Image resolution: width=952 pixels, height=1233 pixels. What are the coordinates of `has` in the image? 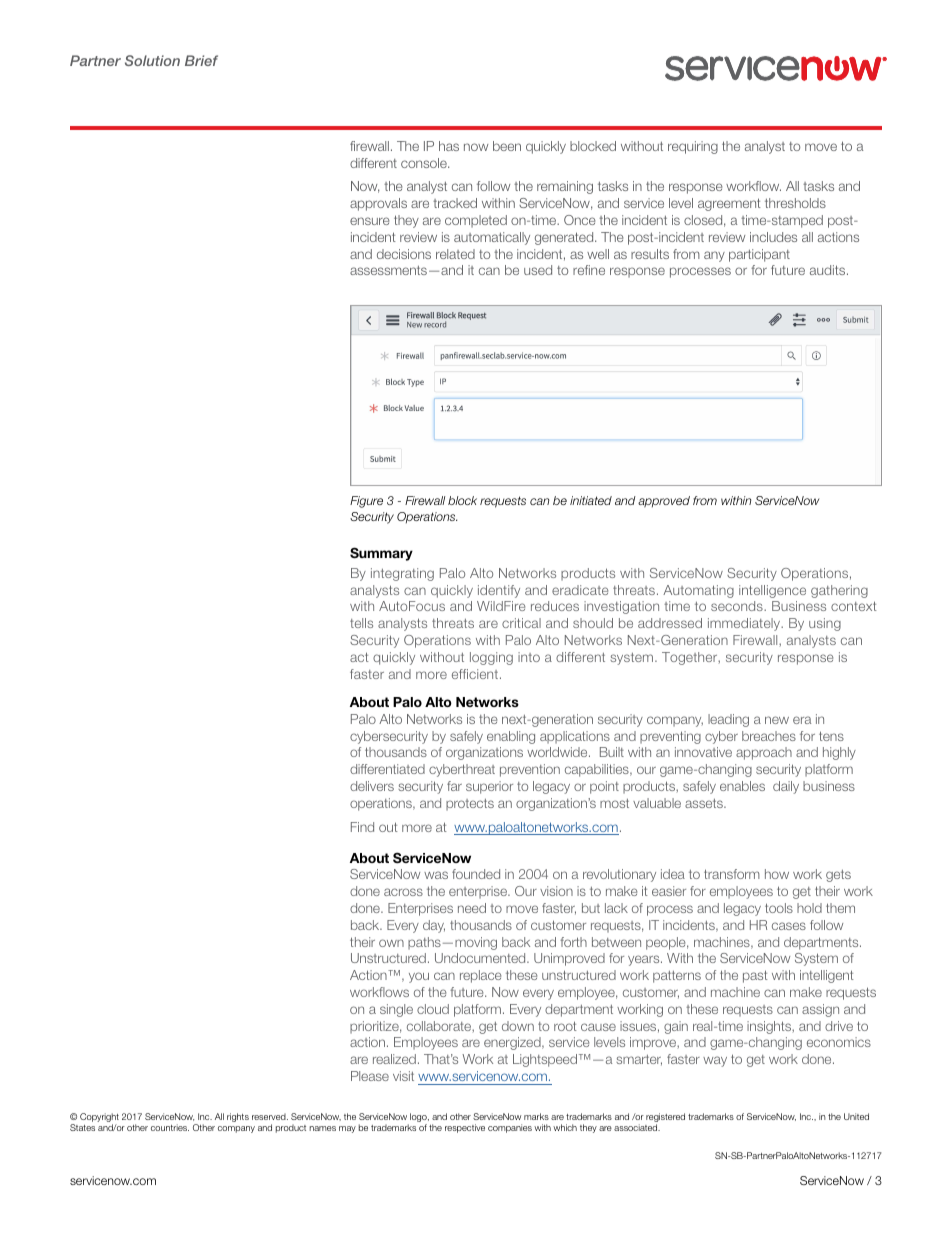 It's located at (449, 146).
